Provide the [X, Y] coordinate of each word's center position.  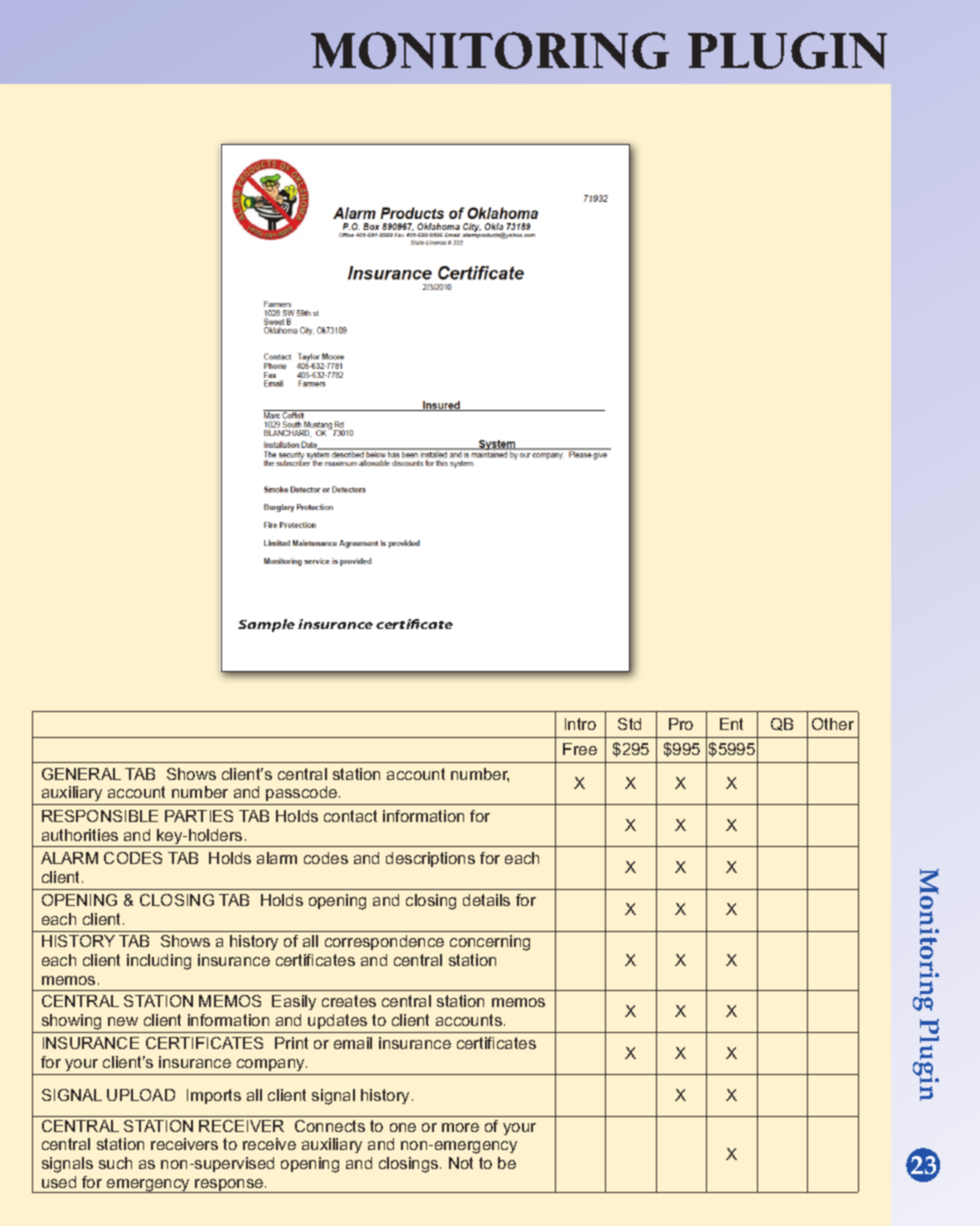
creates [349, 1001]
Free [580, 749]
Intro [580, 724]
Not [461, 1163]
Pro [681, 724]
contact [350, 816]
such [115, 1163]
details [486, 900]
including [159, 962]
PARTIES [199, 816]
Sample [266, 625]
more [460, 1127]
